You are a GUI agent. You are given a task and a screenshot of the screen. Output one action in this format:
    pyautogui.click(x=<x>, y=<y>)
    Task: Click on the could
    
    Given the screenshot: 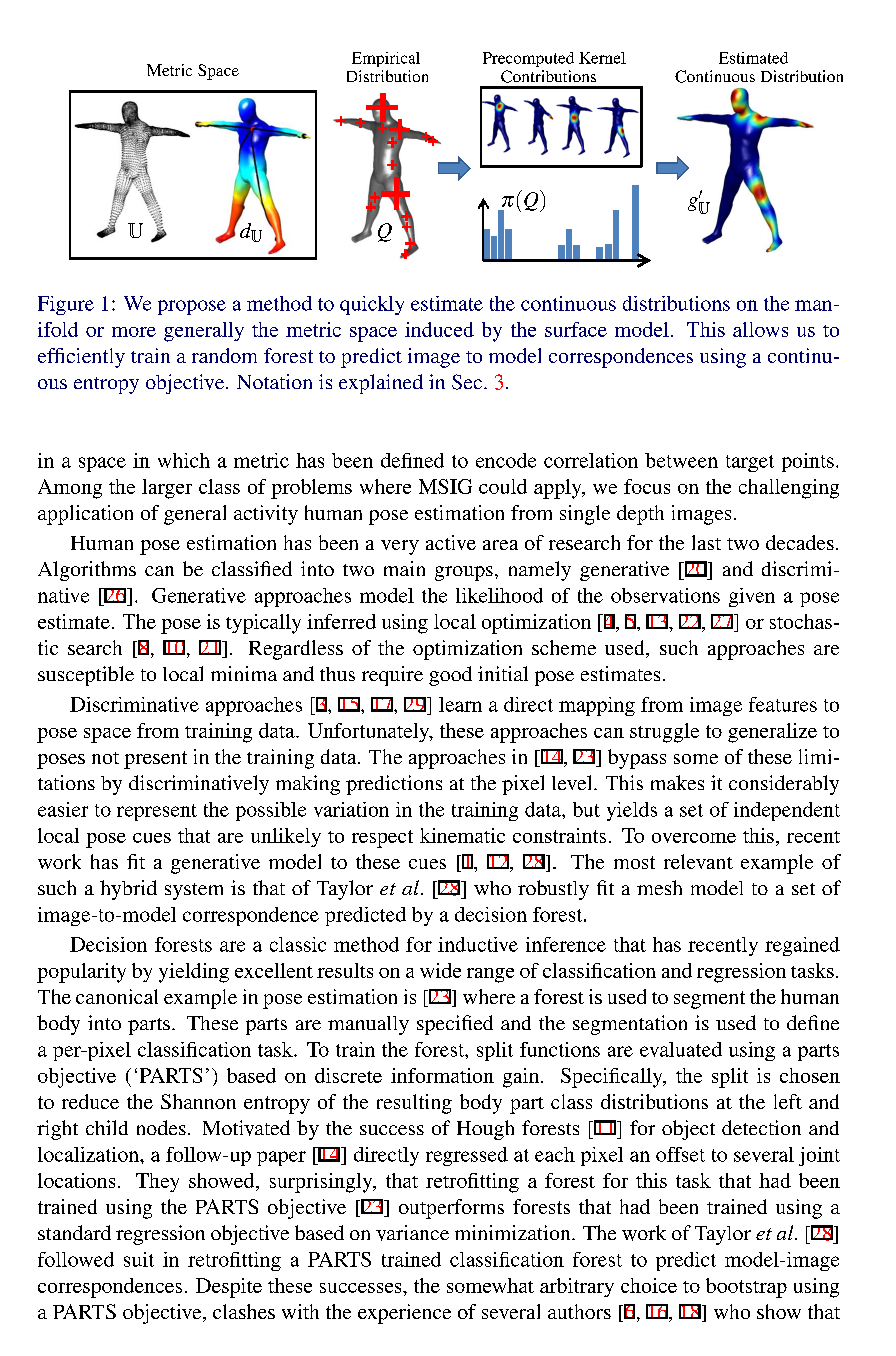 What is the action you would take?
    pyautogui.click(x=503, y=486)
